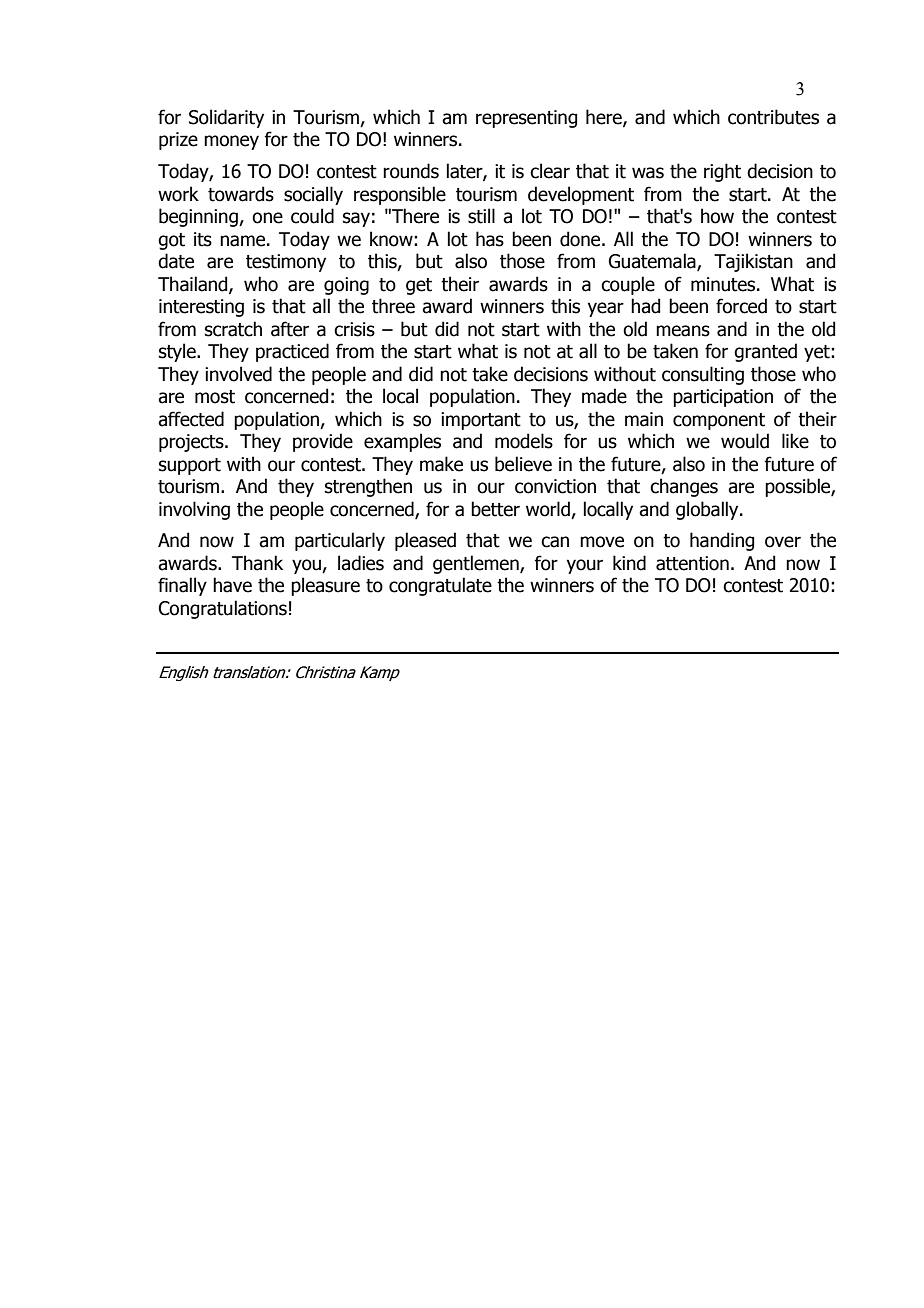 This screenshot has height=1308, width=924. What do you see at coordinates (692, 563) in the screenshot?
I see `attention` at bounding box center [692, 563].
